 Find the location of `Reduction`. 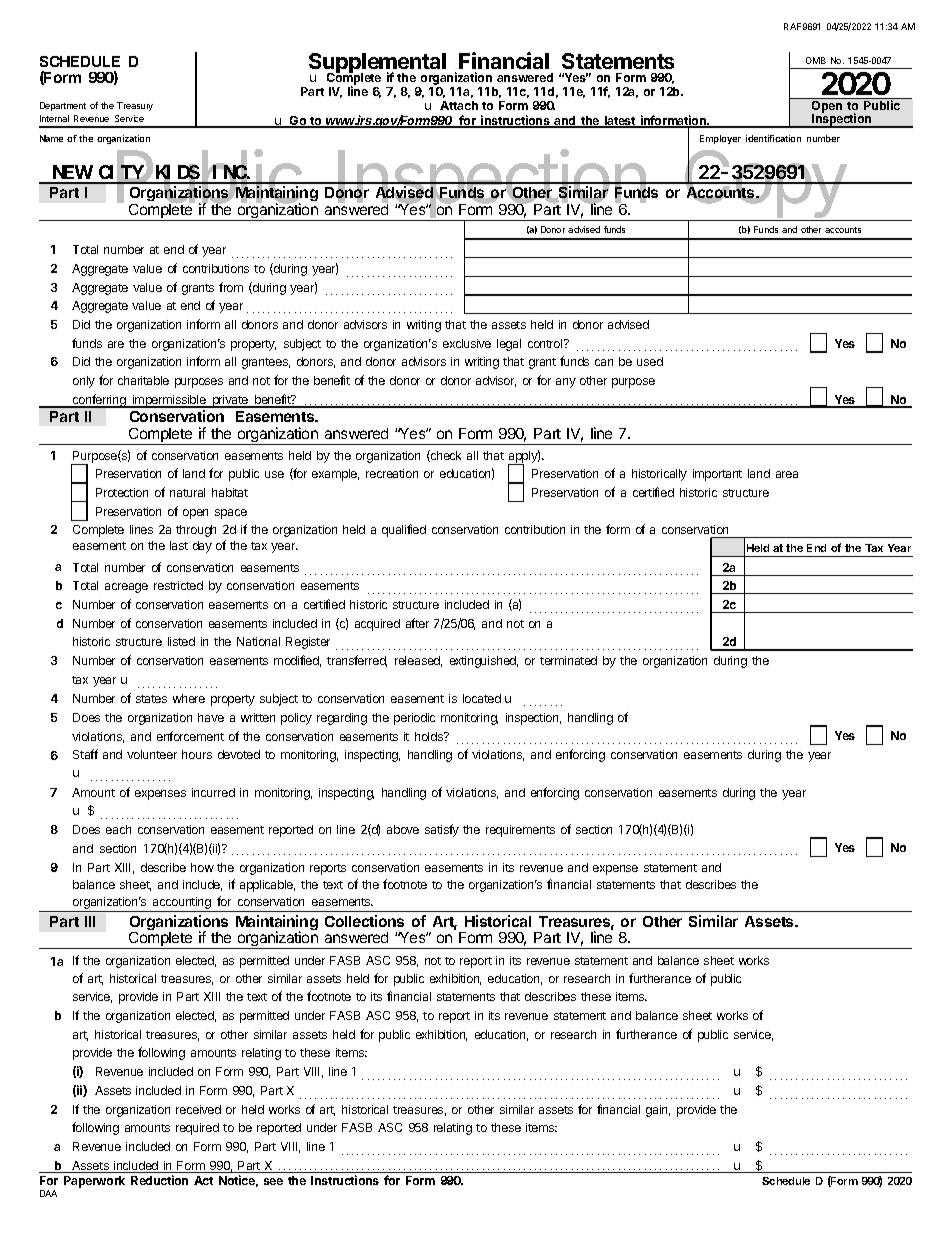

Reduction is located at coordinates (159, 1180).
